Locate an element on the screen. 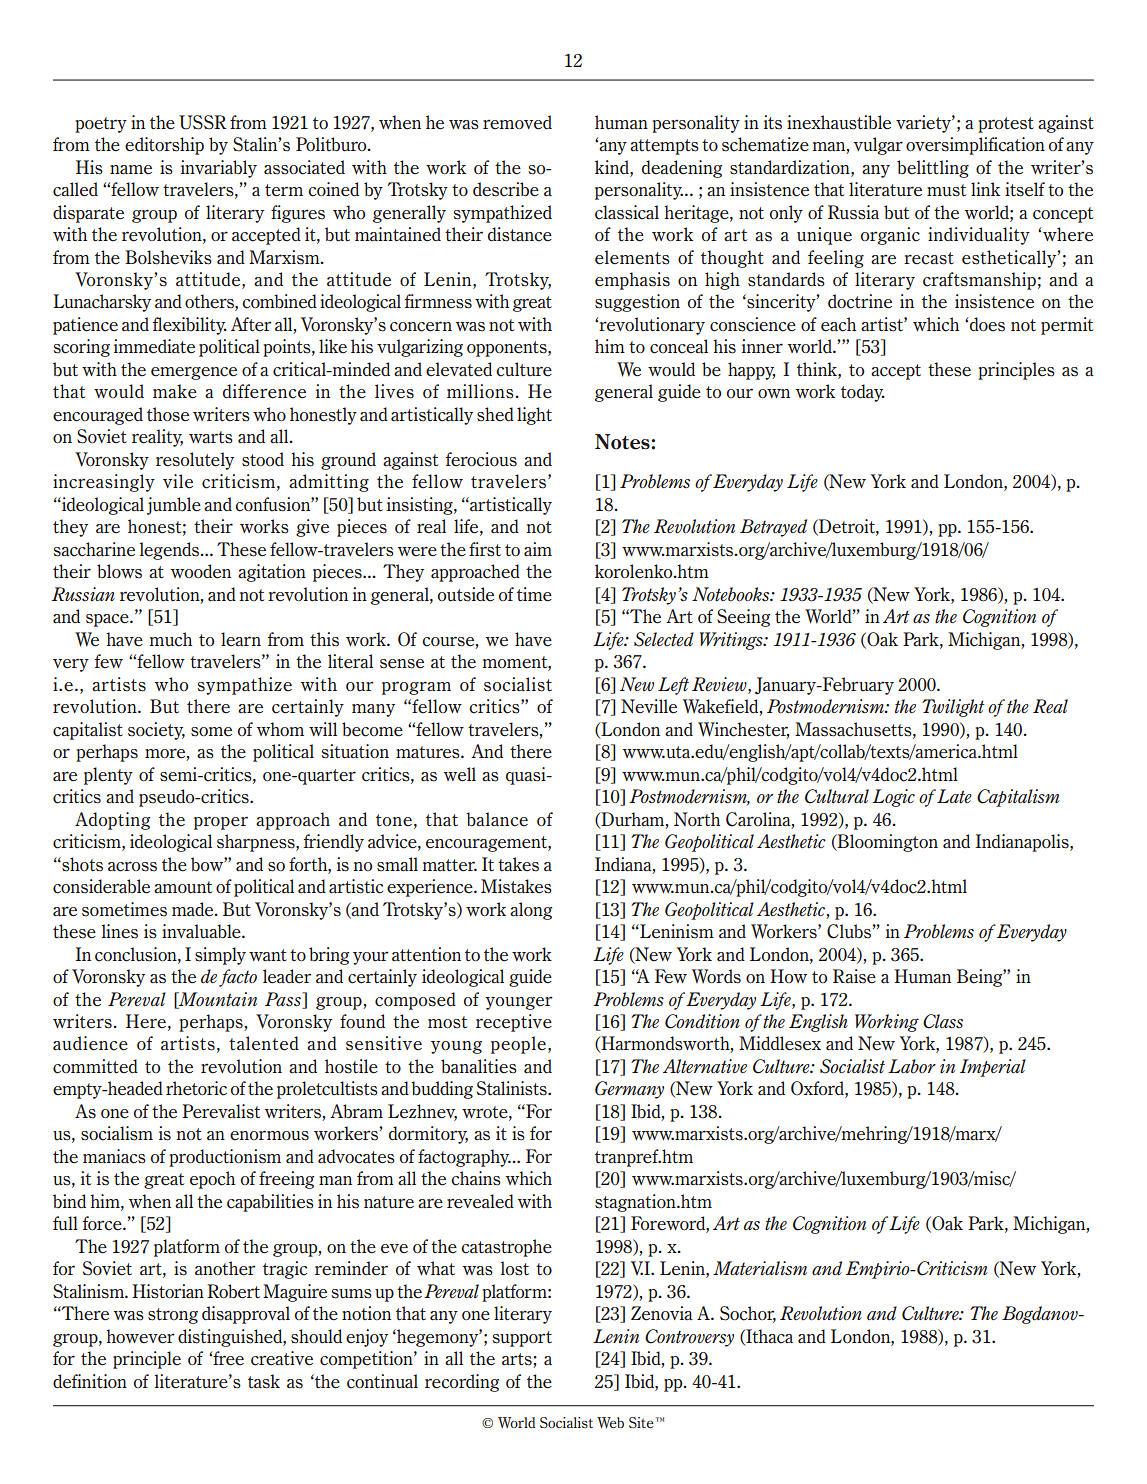  amount is located at coordinates (183, 887).
